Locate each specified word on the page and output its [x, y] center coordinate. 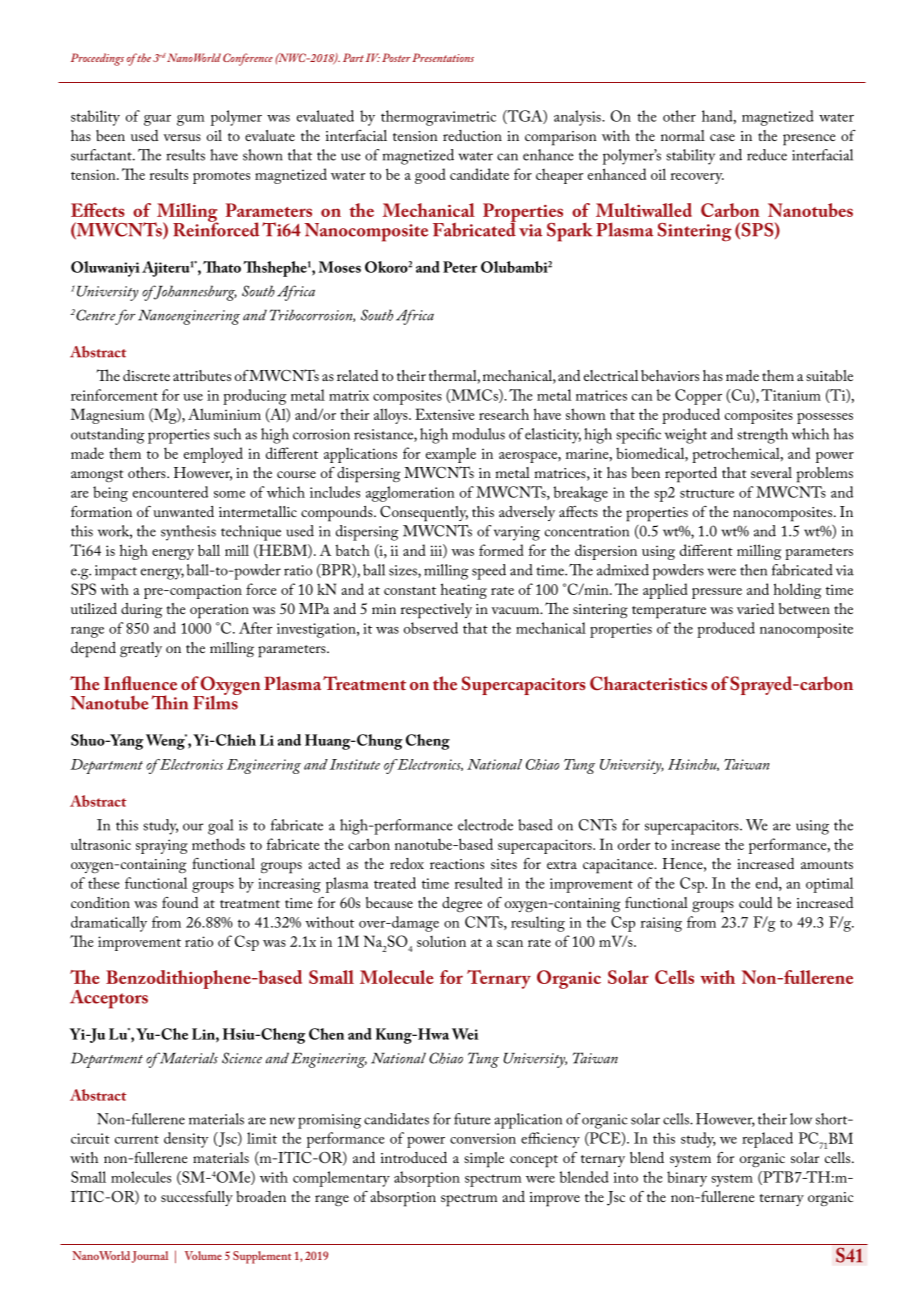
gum [190, 120]
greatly [141, 649]
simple [484, 1160]
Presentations [443, 57]
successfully [197, 1198]
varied [755, 608]
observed [431, 628]
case [722, 137]
